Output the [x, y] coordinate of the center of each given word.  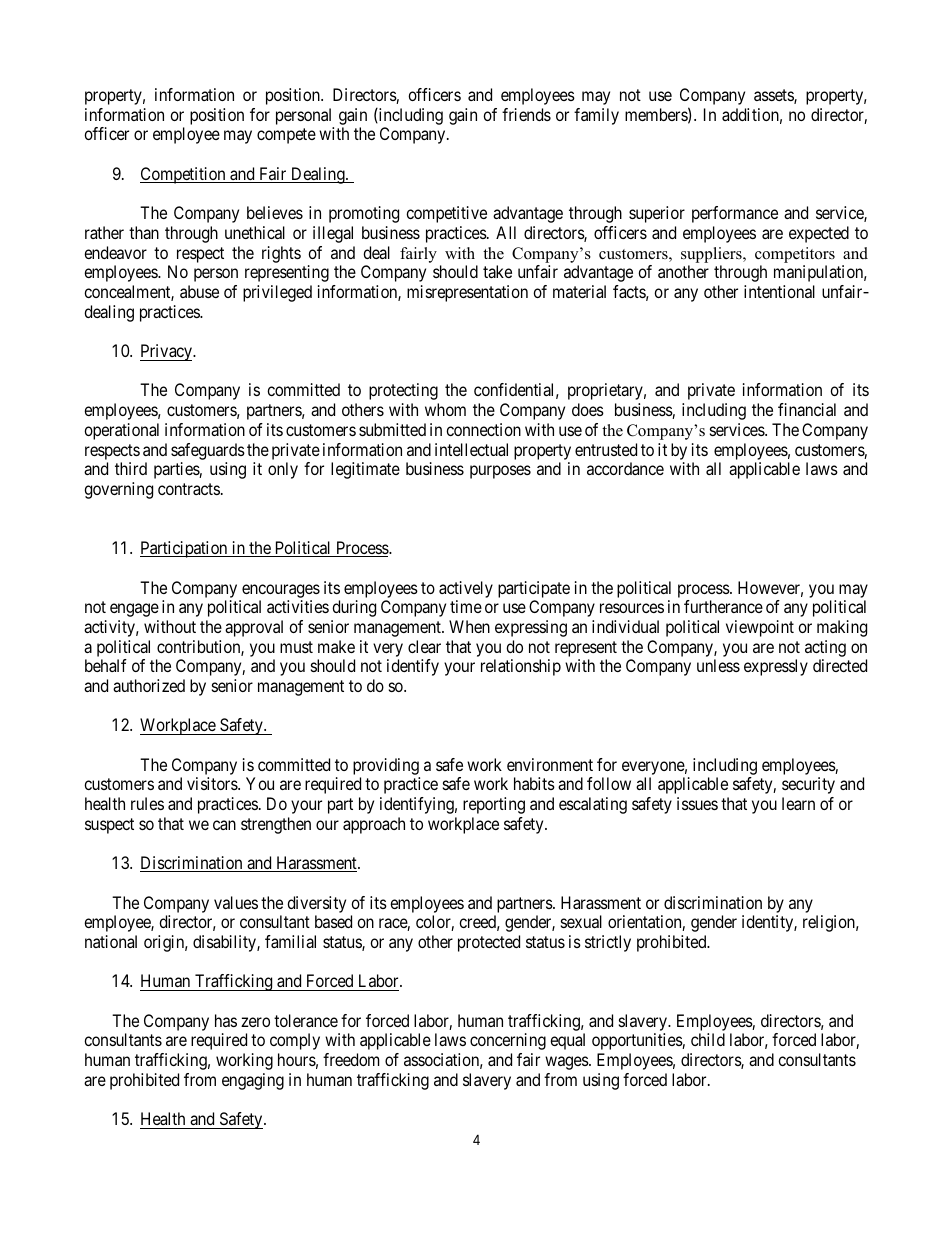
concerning [508, 1041]
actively [466, 589]
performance [735, 214]
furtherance [723, 606]
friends [526, 114]
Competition [184, 175]
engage [134, 610]
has [226, 1020]
